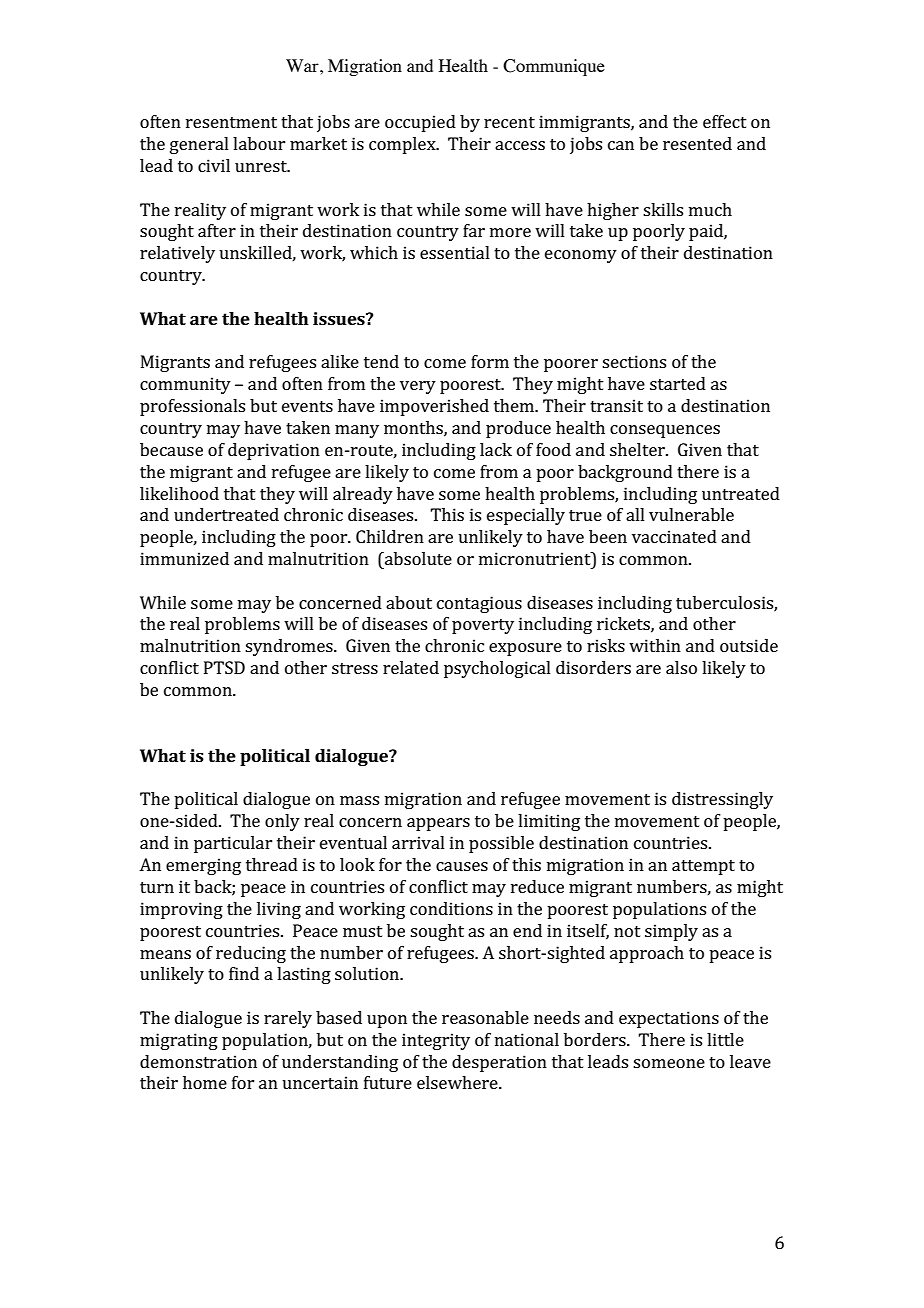  What do you see at coordinates (681, 667) in the screenshot?
I see `also` at bounding box center [681, 667].
